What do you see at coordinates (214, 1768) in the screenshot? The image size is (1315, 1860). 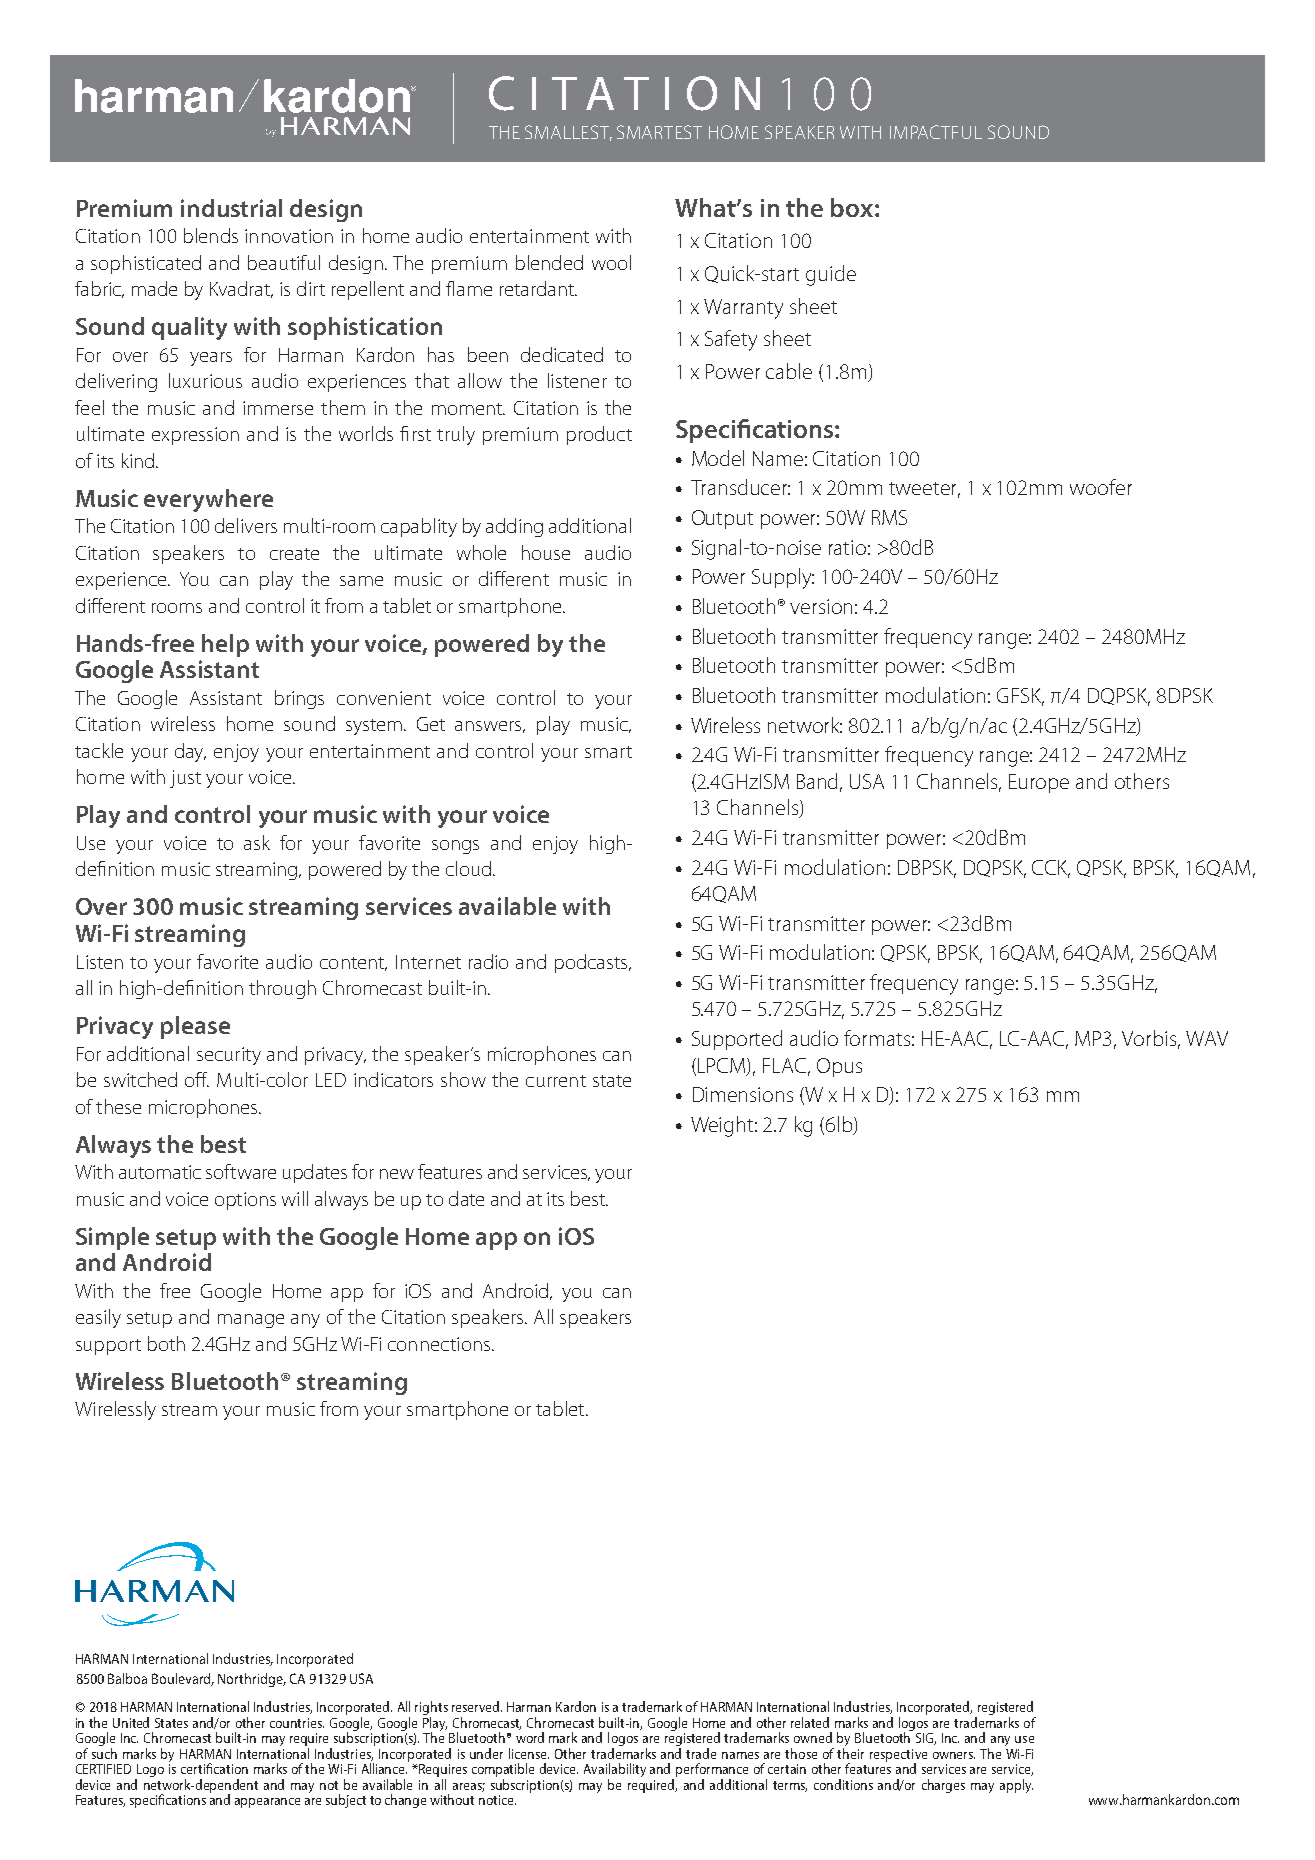 I see `certification` at bounding box center [214, 1768].
